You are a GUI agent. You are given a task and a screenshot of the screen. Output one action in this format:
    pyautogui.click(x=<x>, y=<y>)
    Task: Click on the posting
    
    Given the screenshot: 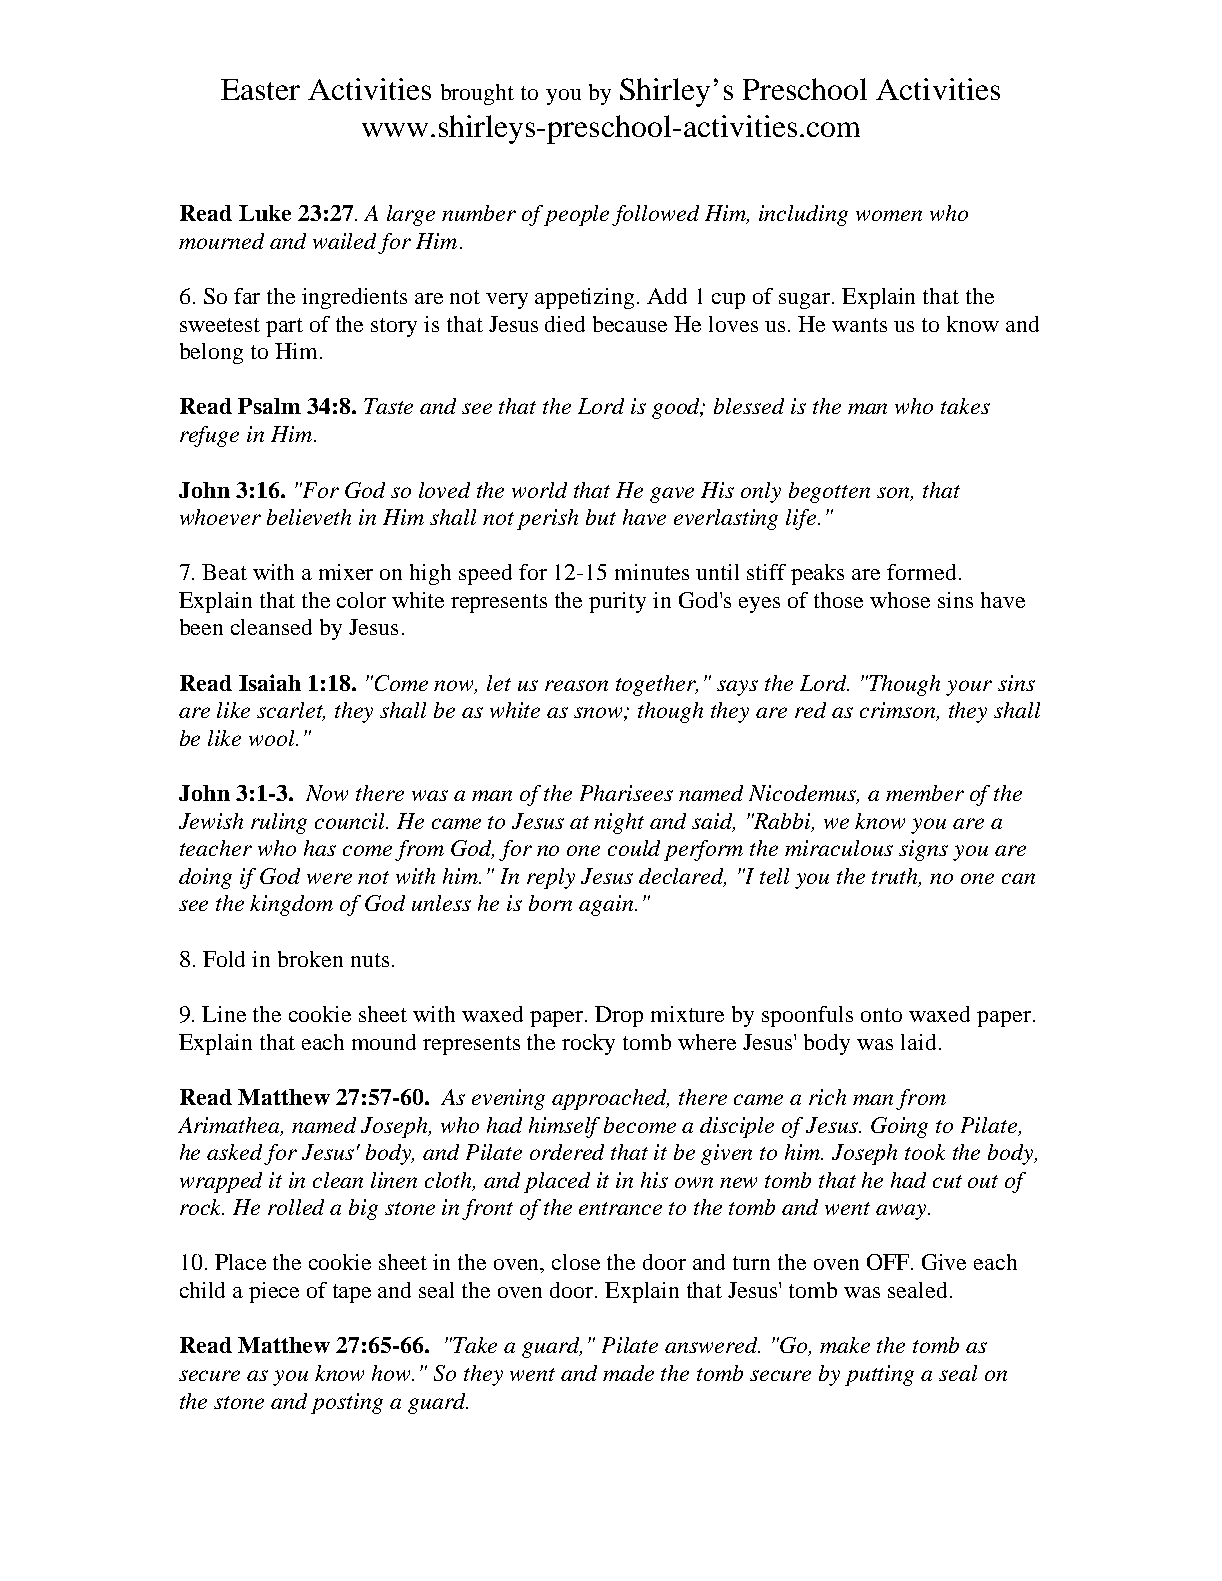 What is the action you would take?
    pyautogui.click(x=347, y=1403)
